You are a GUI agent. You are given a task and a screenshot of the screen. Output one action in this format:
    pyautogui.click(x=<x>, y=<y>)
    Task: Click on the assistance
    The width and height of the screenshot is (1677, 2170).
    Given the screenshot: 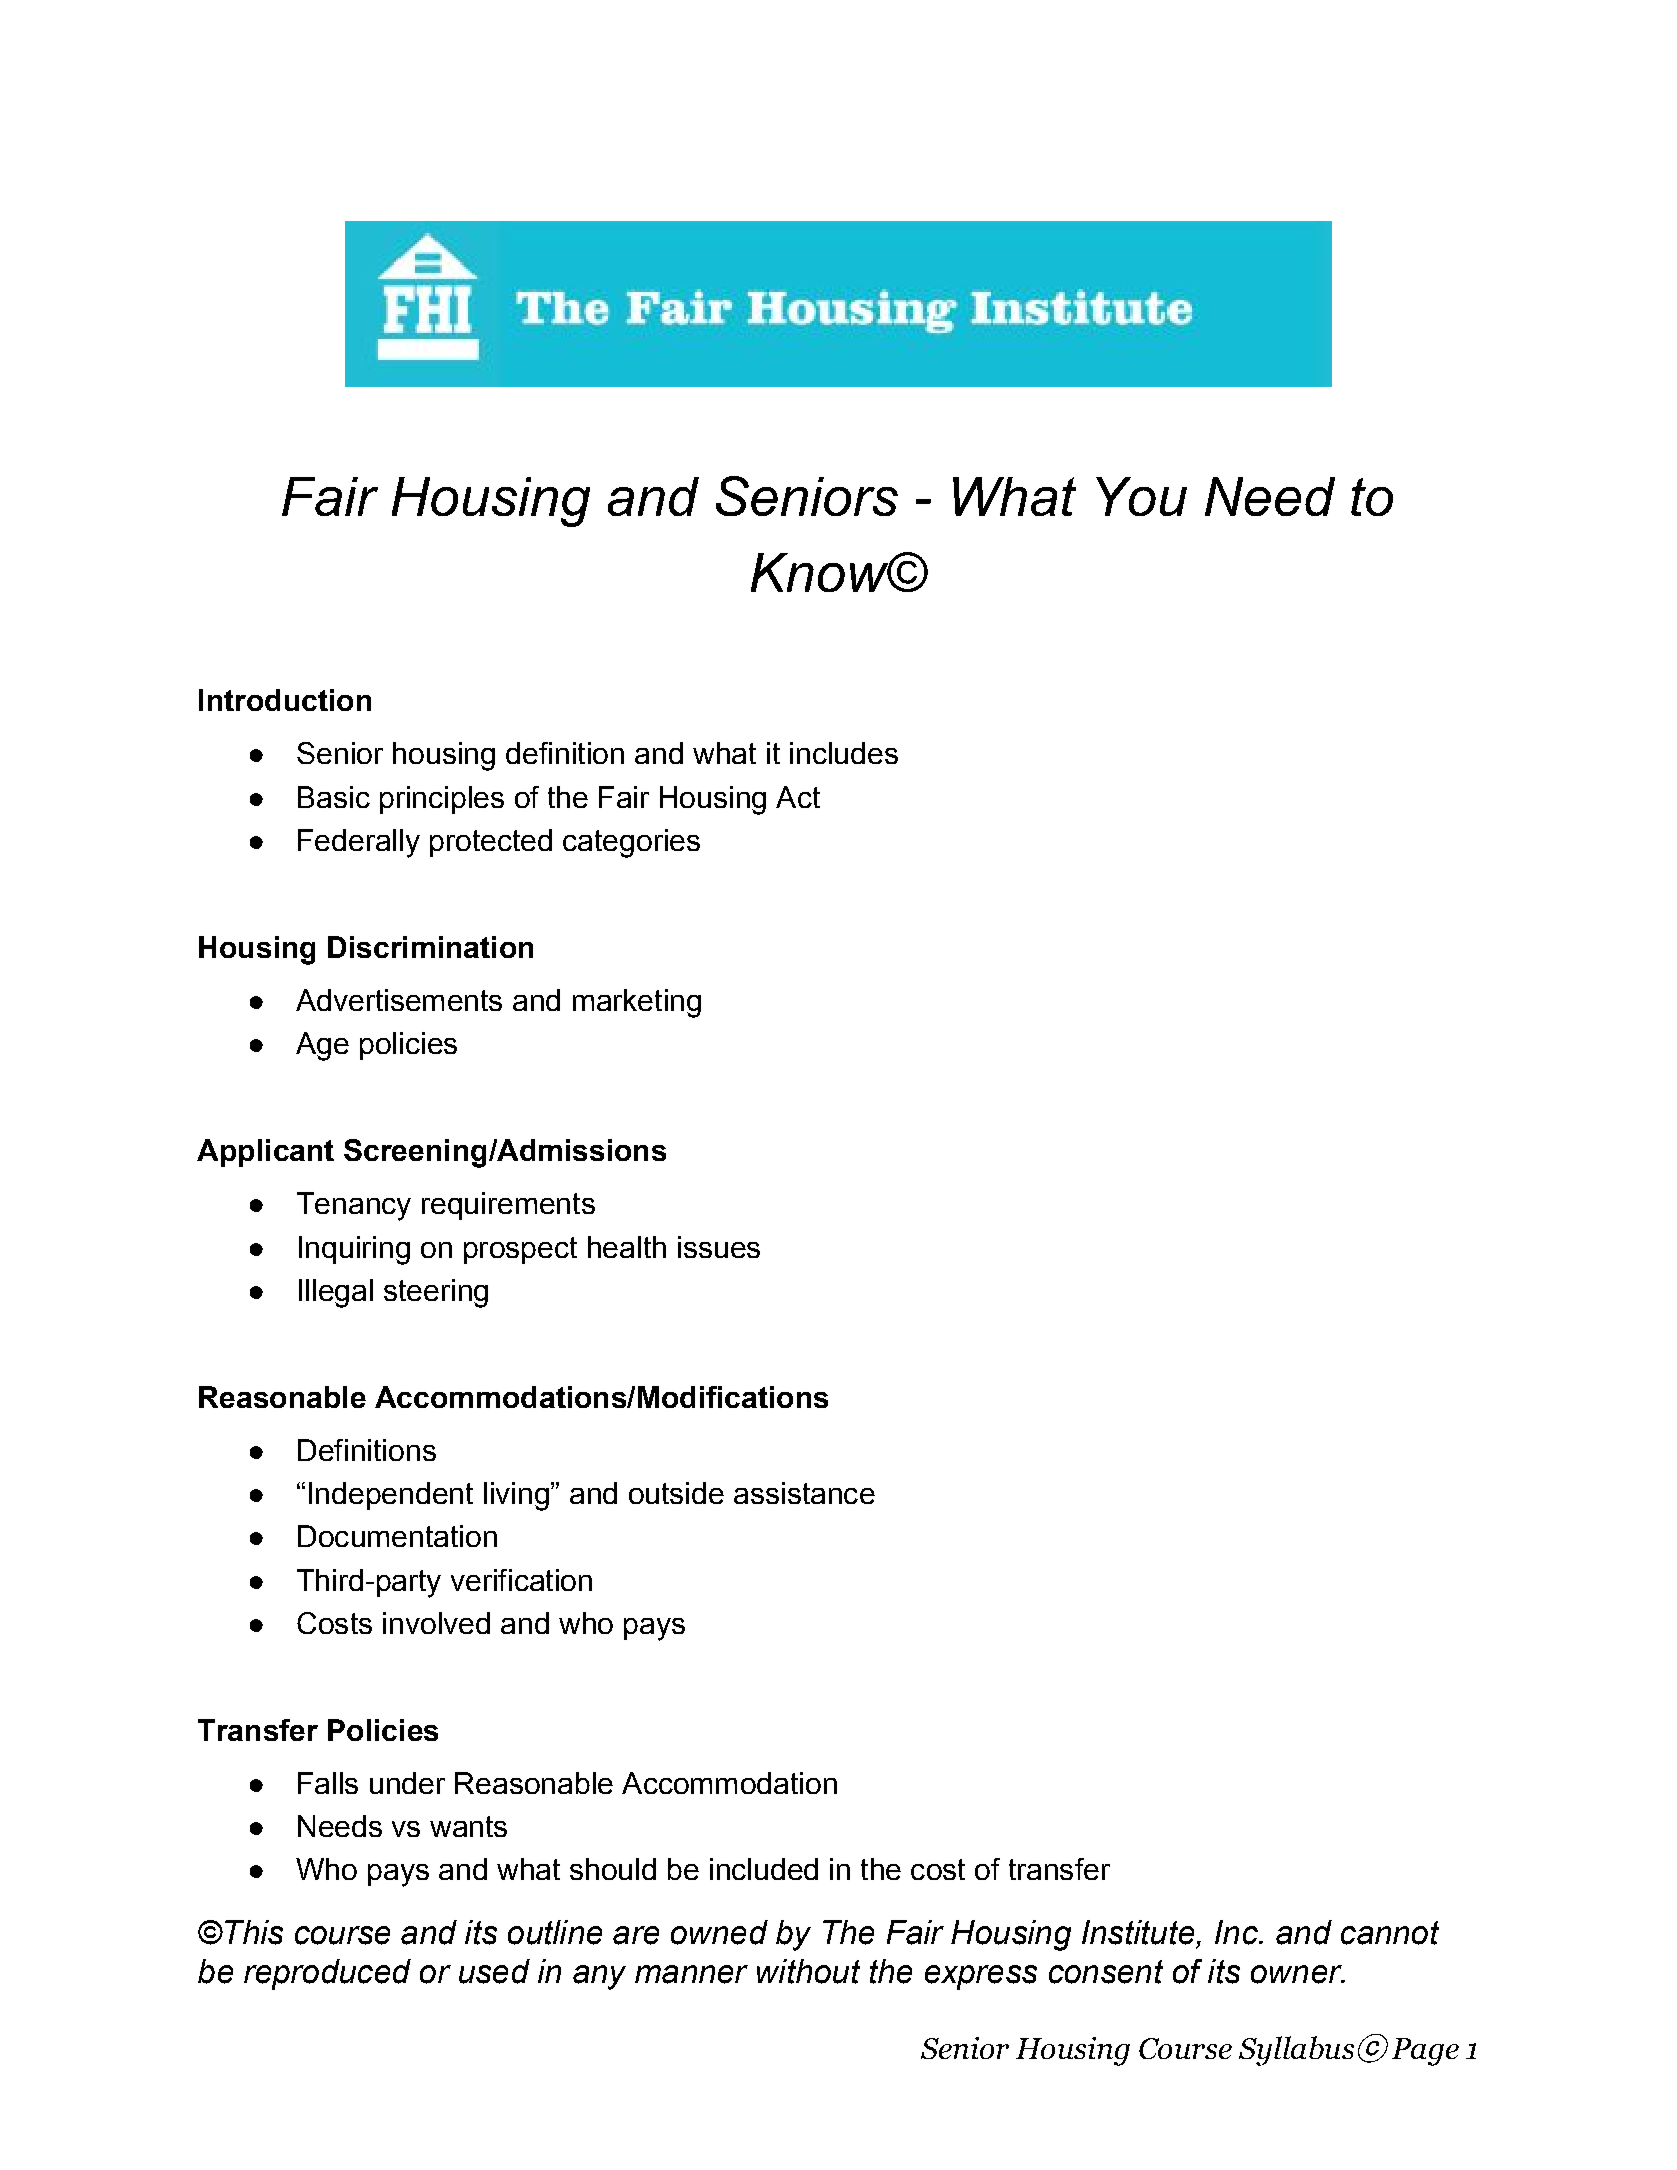 What is the action you would take?
    pyautogui.click(x=804, y=1493)
